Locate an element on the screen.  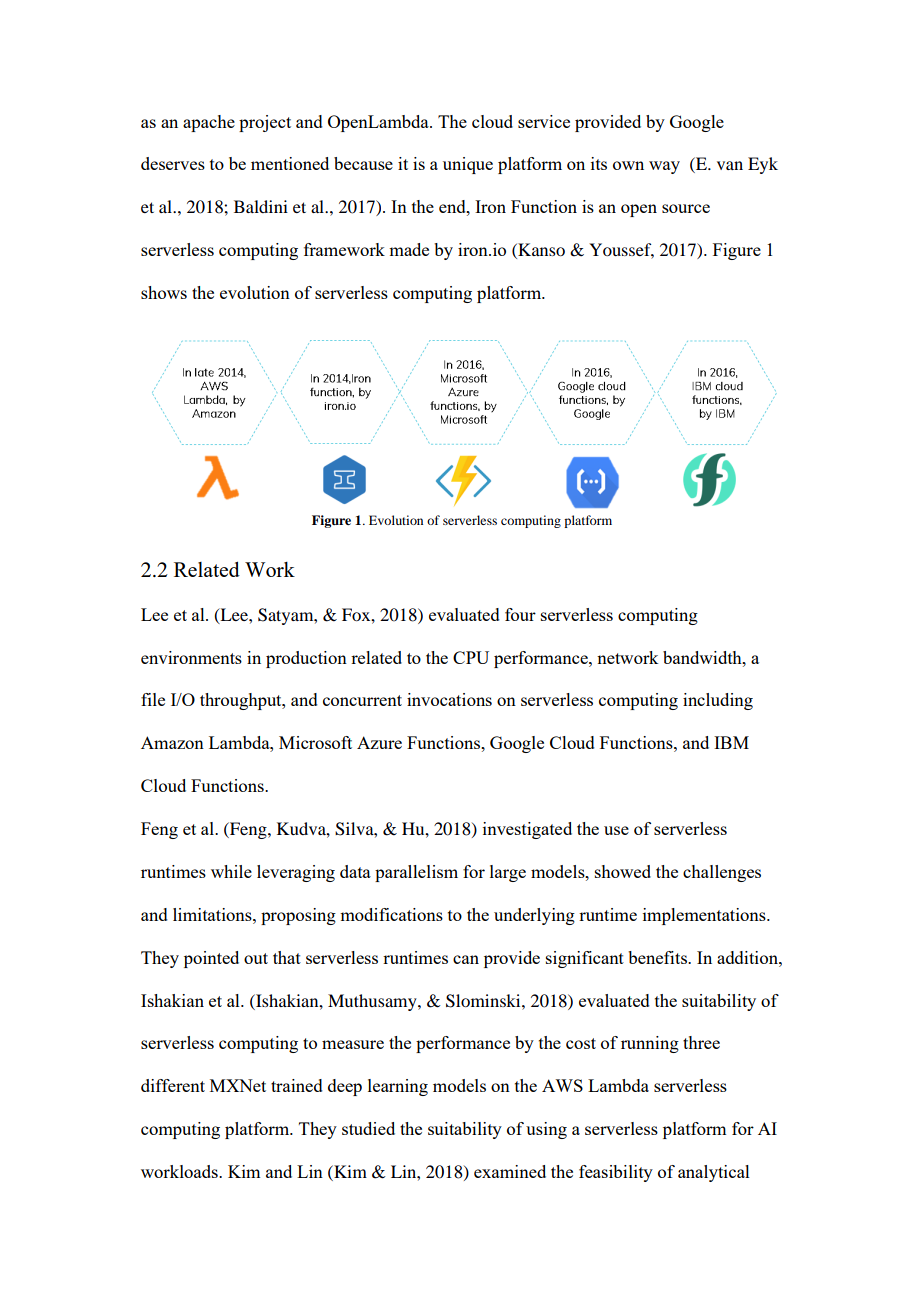
CPU is located at coordinates (471, 657).
